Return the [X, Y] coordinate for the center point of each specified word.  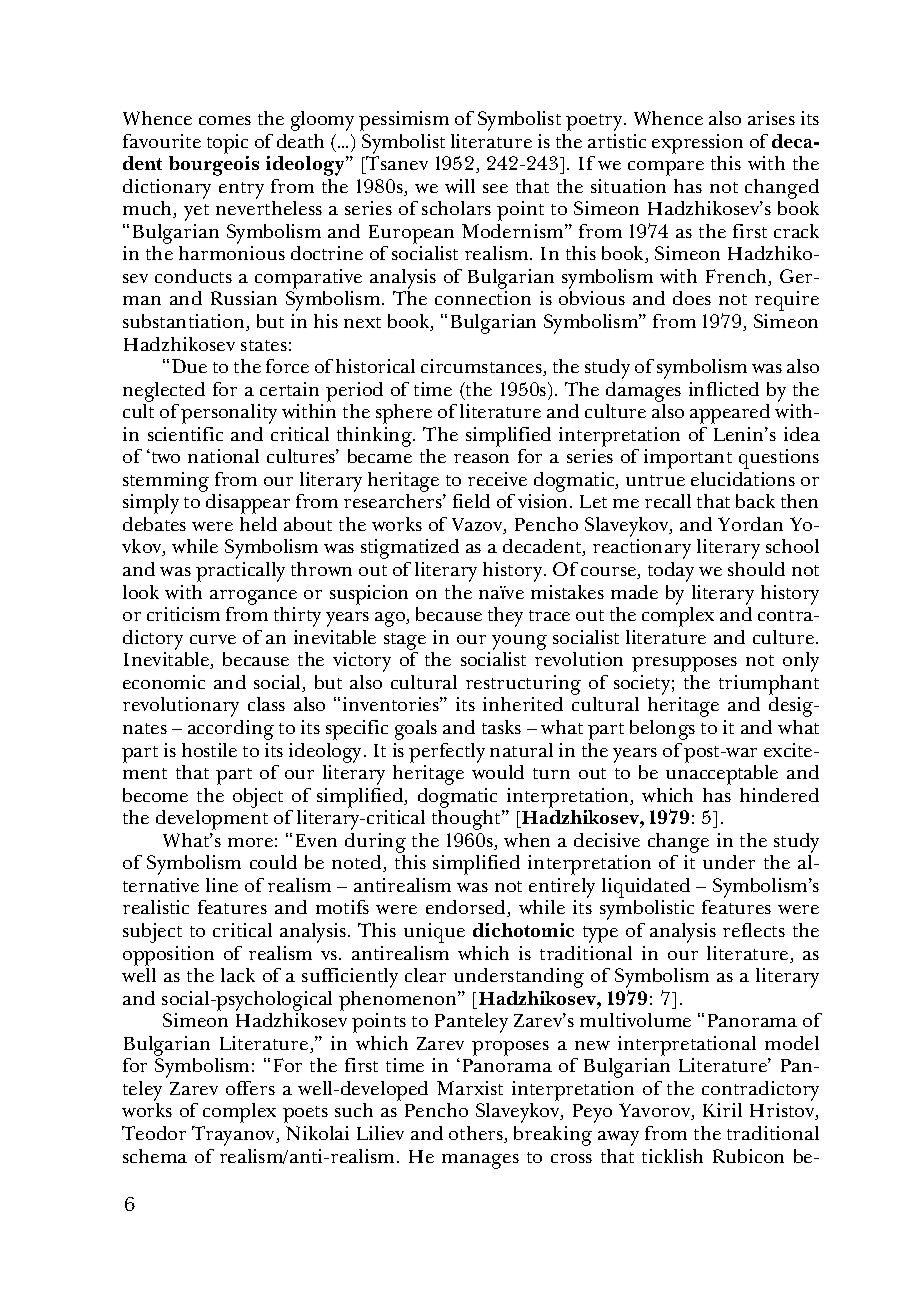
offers [250, 1088]
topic [227, 144]
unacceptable [722, 775]
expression [697, 144]
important [688, 459]
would [498, 772]
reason [481, 458]
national [223, 456]
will [460, 186]
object [258, 798]
